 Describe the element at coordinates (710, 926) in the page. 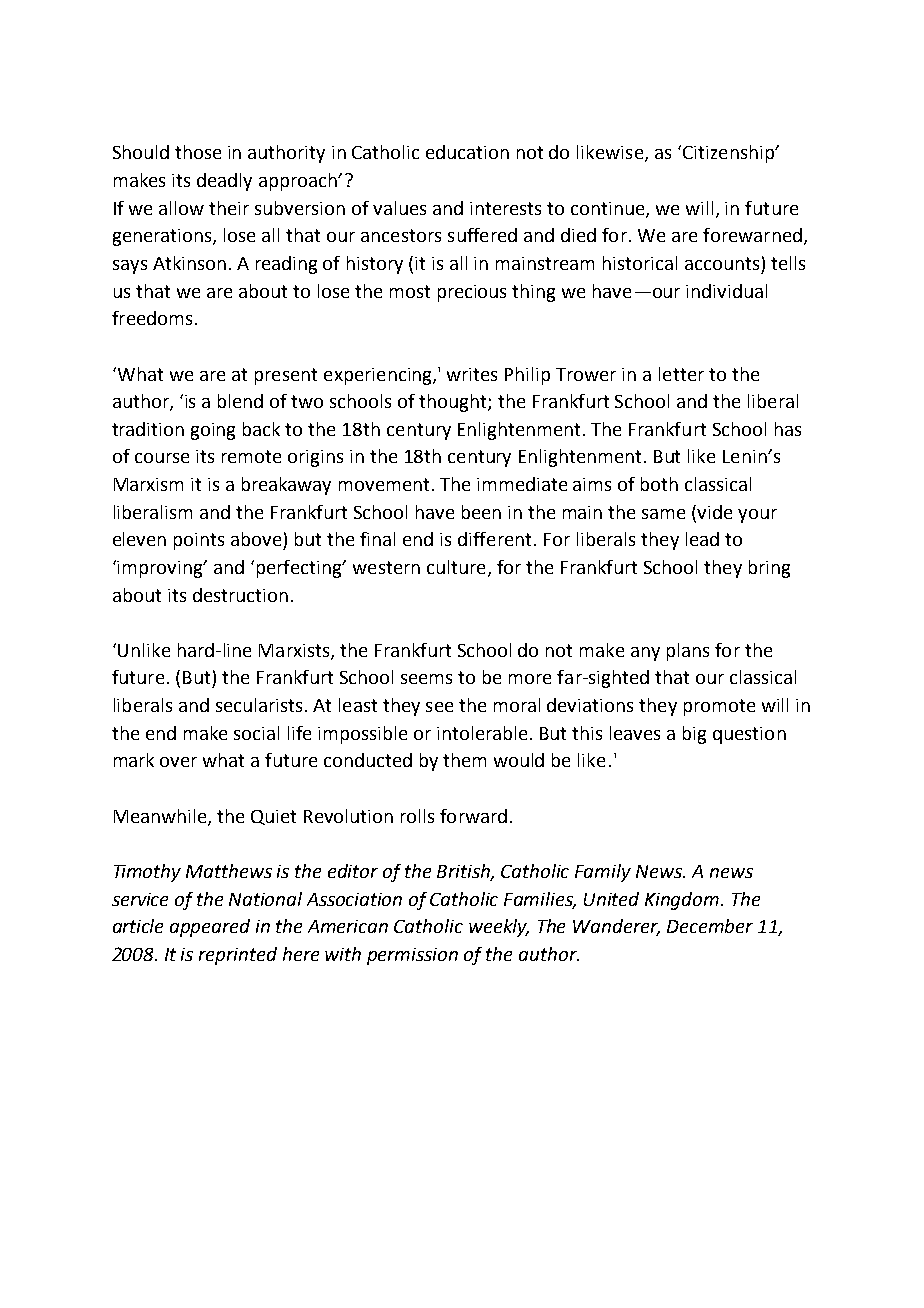

I see `December` at that location.
